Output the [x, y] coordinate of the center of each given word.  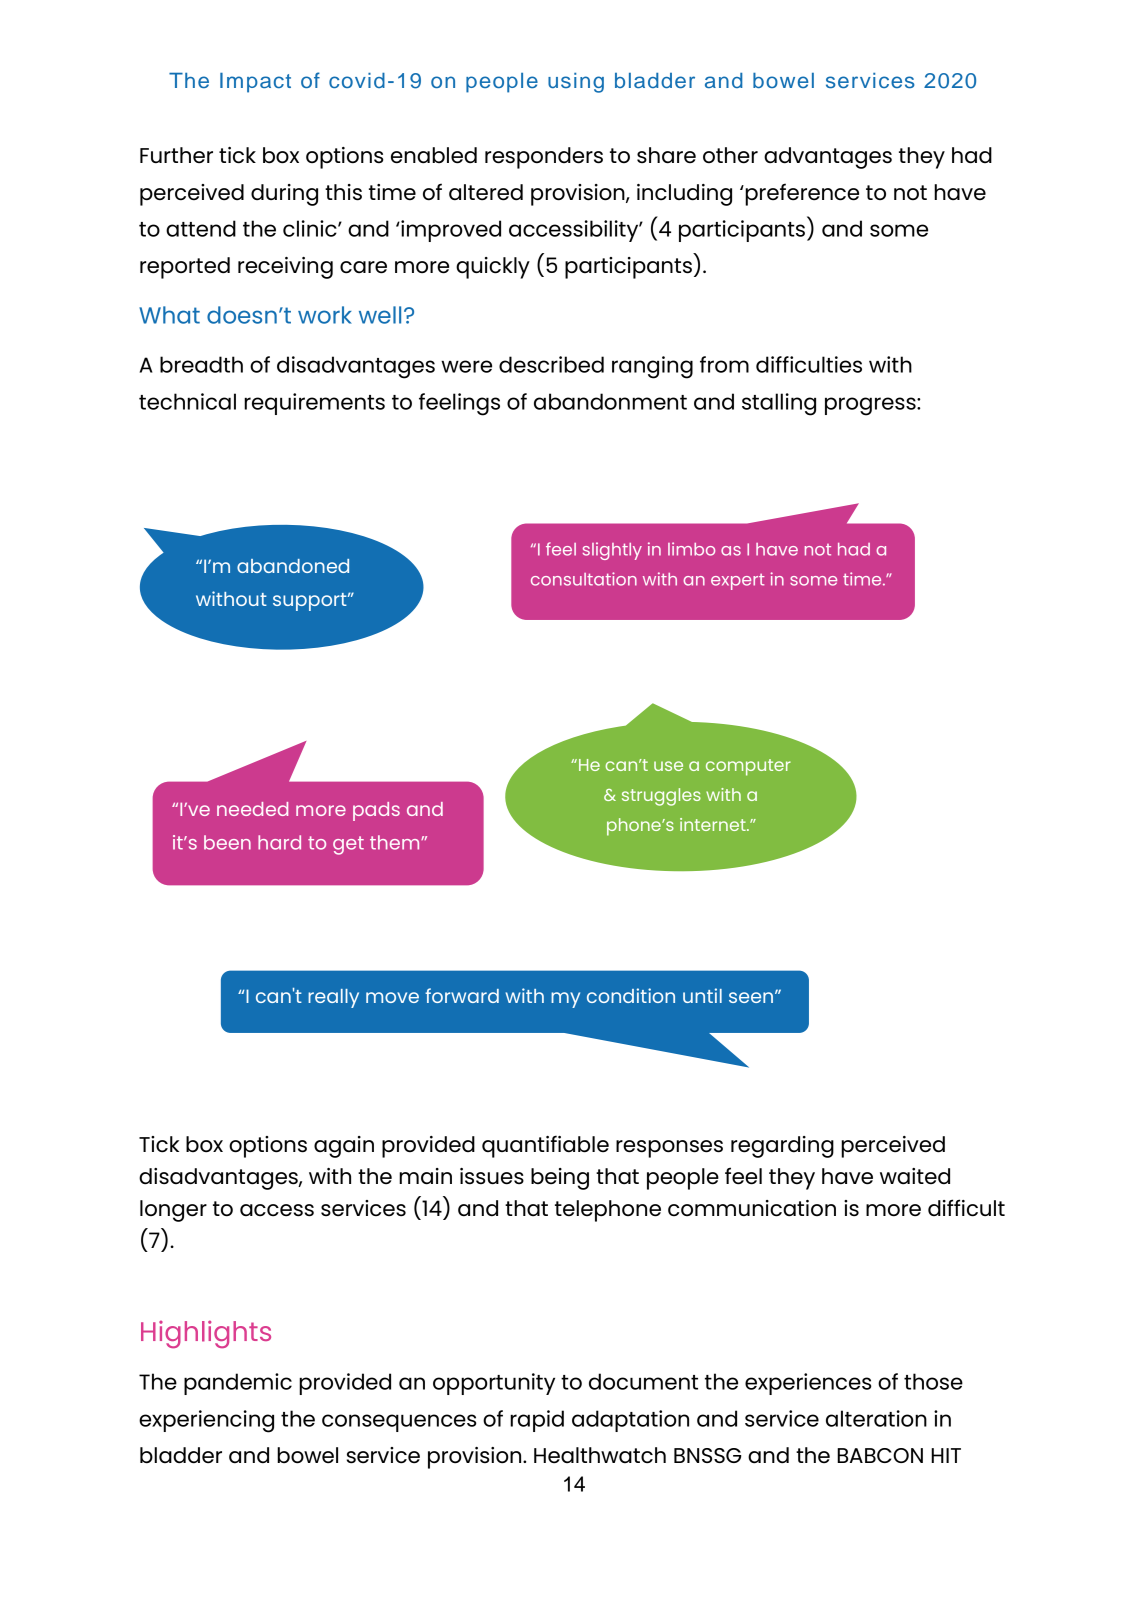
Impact [255, 83]
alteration [876, 1418]
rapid [537, 1421]
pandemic [238, 1384]
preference [801, 194]
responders [544, 158]
